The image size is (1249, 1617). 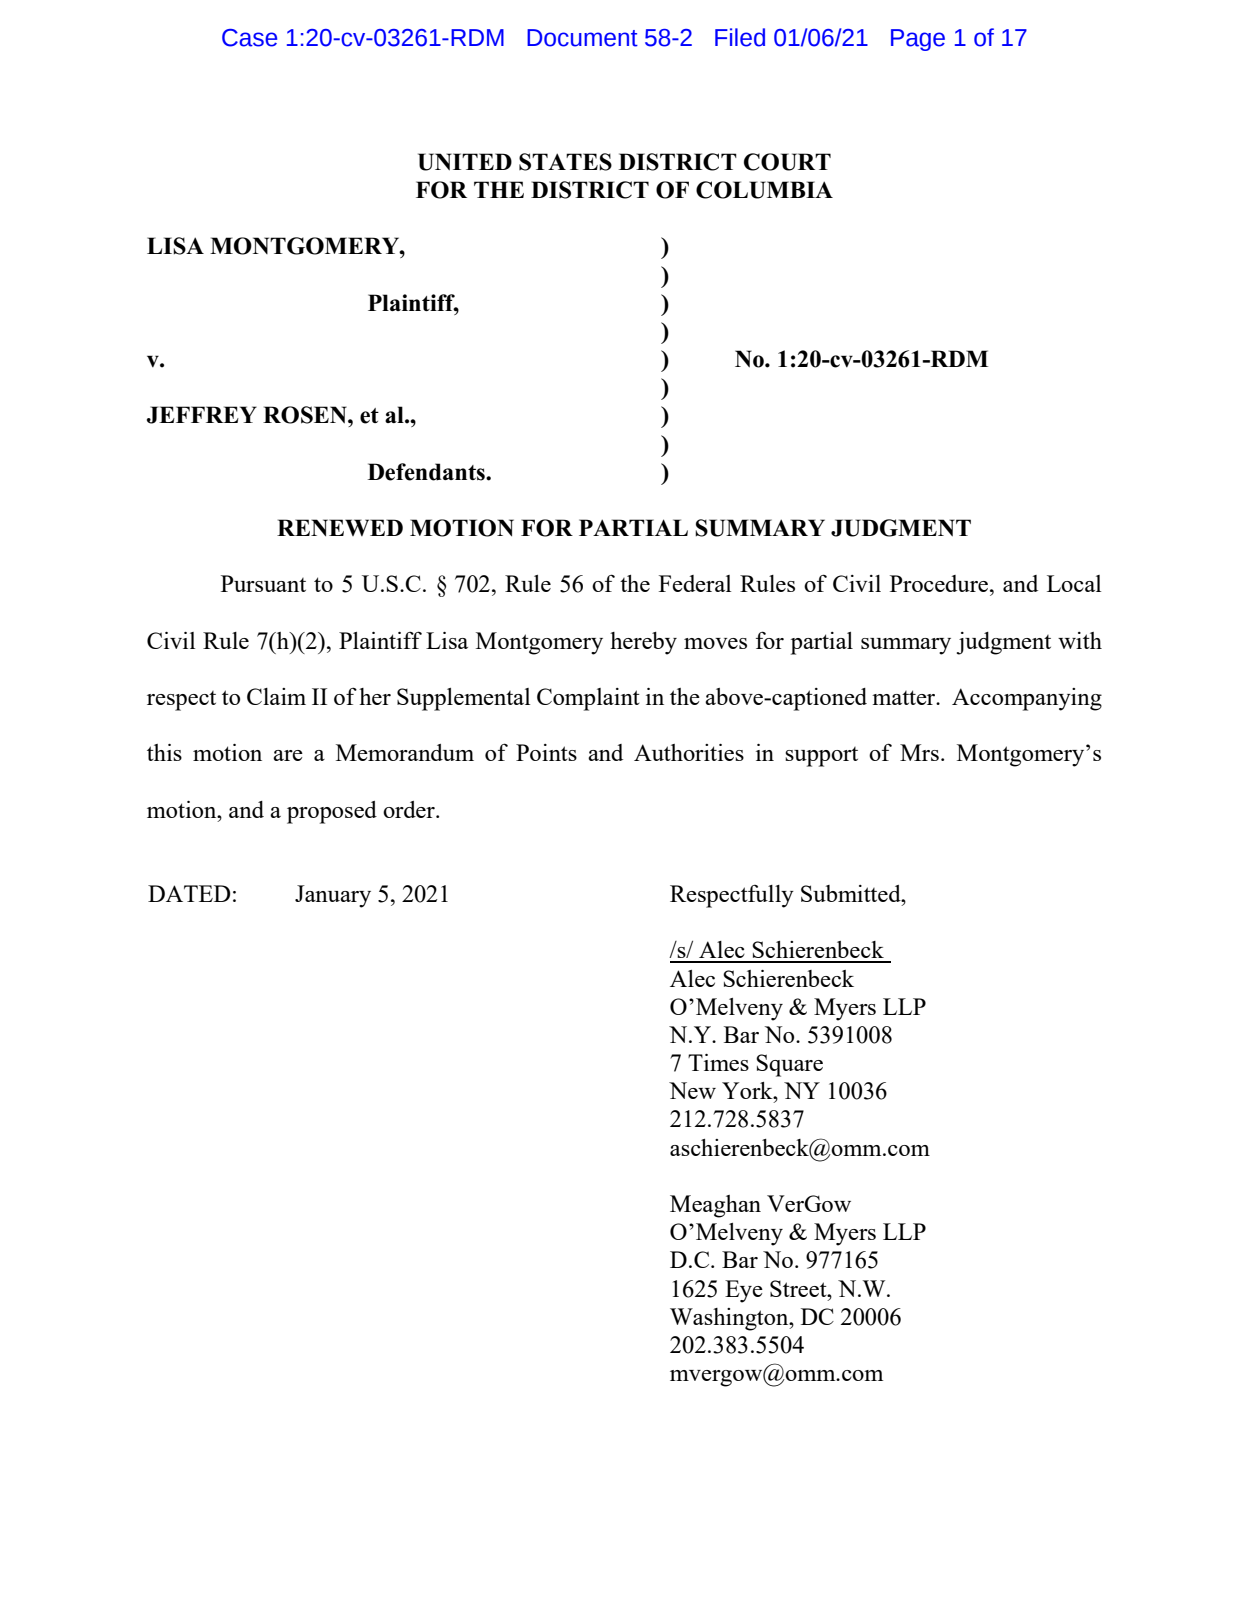 What do you see at coordinates (744, 1291) in the screenshot?
I see `Eye` at bounding box center [744, 1291].
